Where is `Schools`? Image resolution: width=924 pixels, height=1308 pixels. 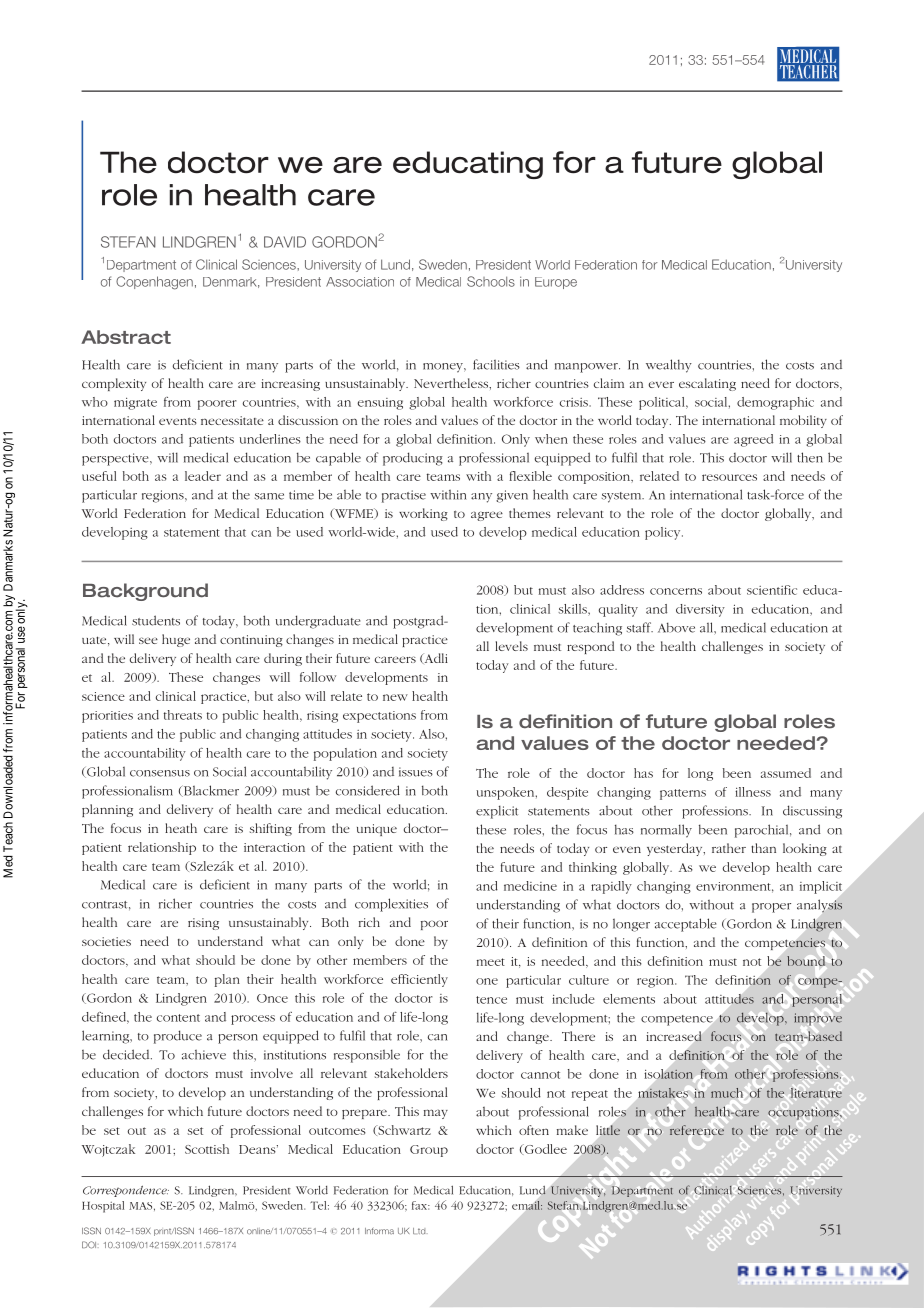 Schools is located at coordinates (491, 281).
